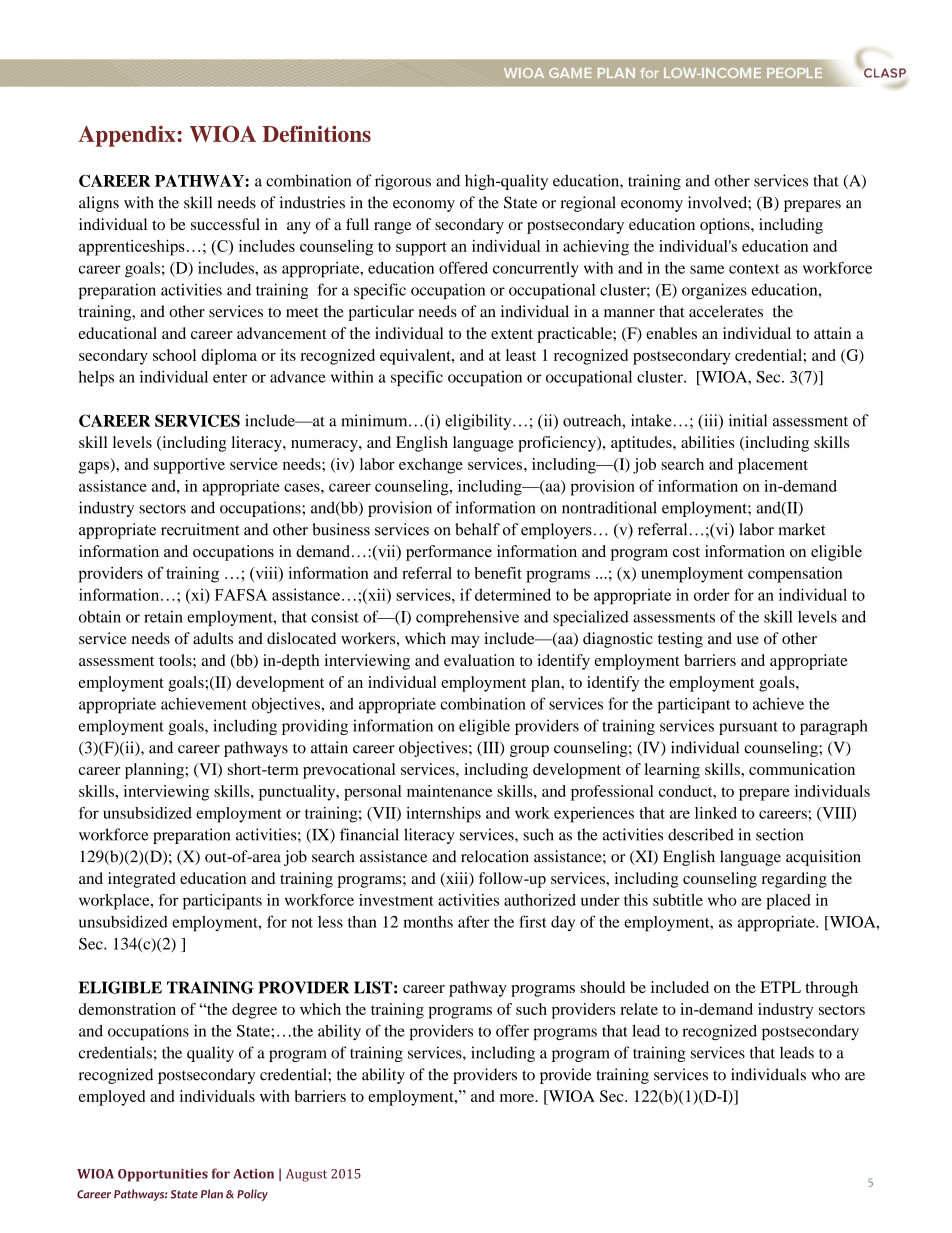 This page has width=952, height=1233. I want to click on Opportunities, so click(163, 1175).
